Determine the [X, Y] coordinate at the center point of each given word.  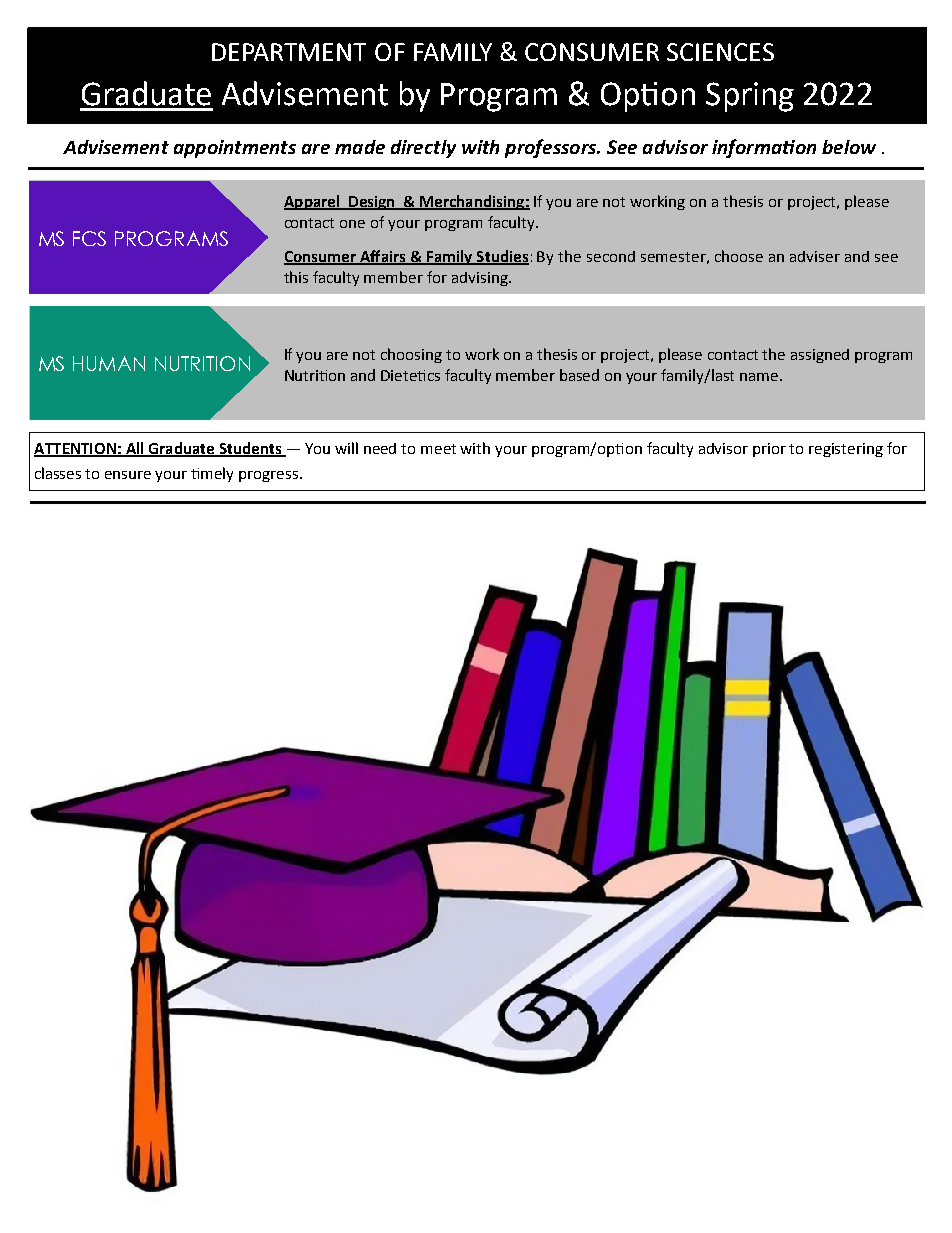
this [296, 277]
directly [423, 149]
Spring [750, 97]
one [352, 224]
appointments [235, 149]
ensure [128, 475]
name [760, 377]
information [764, 148]
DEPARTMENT [289, 52]
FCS [89, 238]
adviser [815, 256]
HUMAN [109, 363]
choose [739, 256]
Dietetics [410, 375]
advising [481, 279]
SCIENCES [720, 52]
